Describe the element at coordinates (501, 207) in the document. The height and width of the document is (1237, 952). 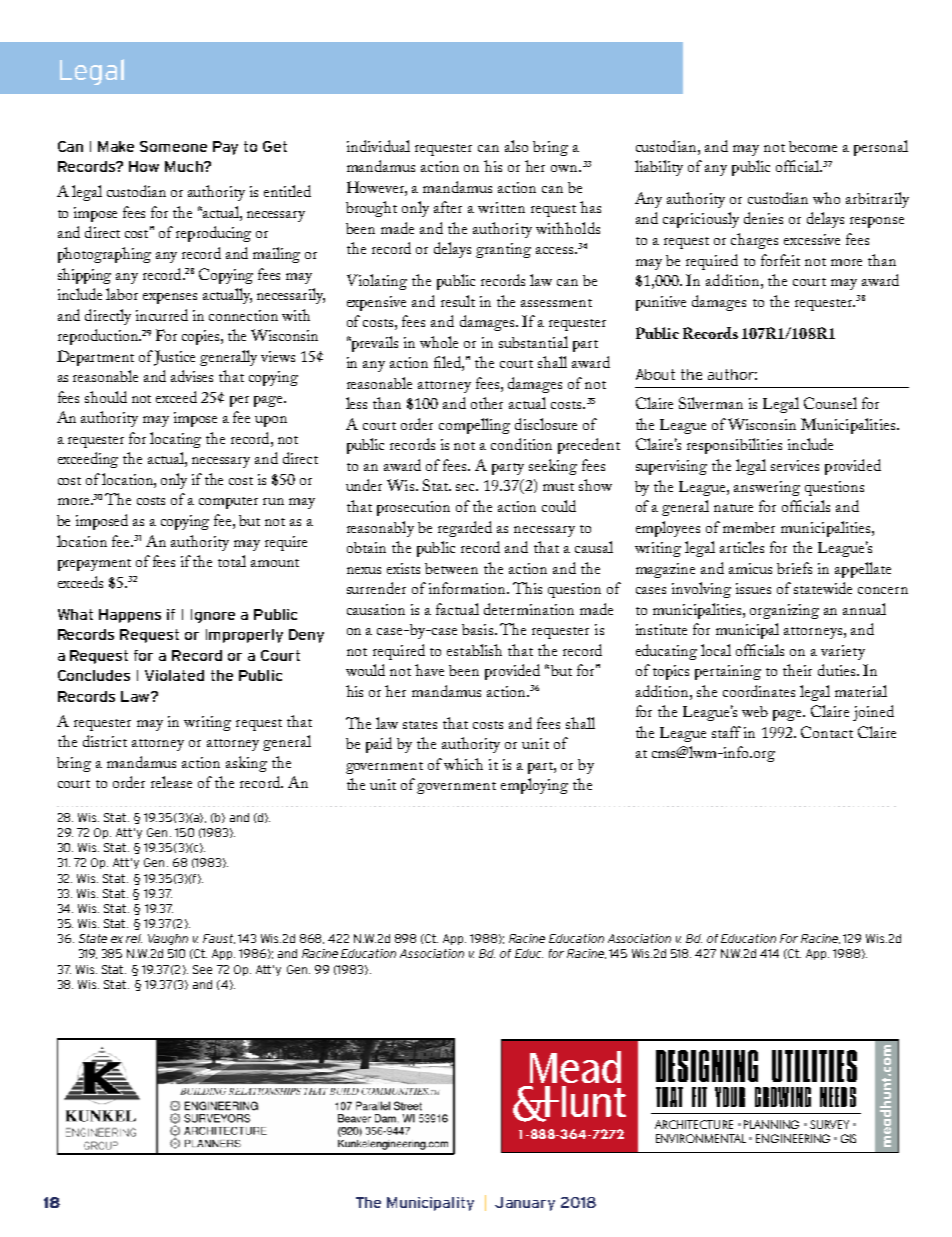
I see `written` at that location.
